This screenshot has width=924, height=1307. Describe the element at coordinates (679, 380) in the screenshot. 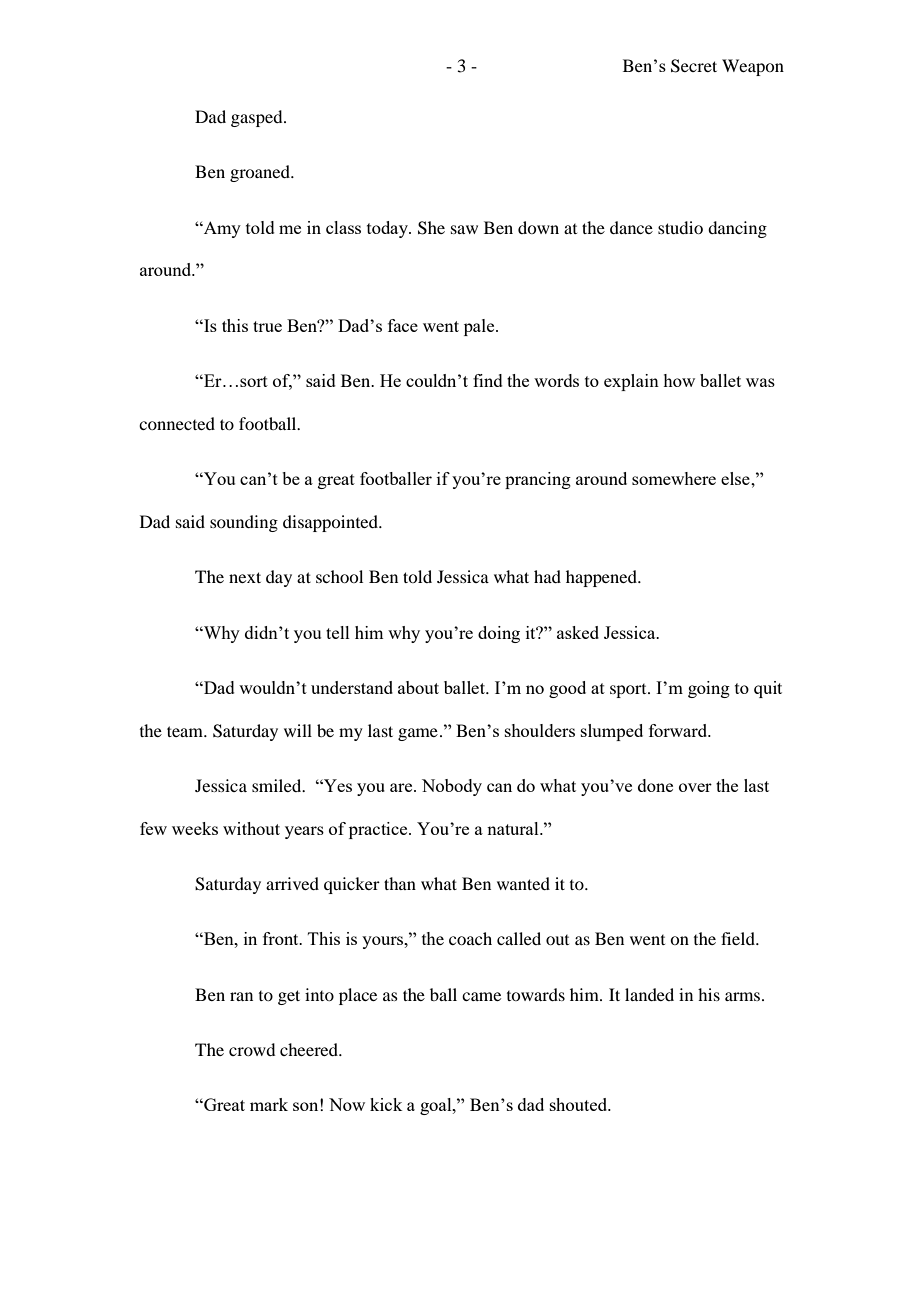

I see `how` at that location.
